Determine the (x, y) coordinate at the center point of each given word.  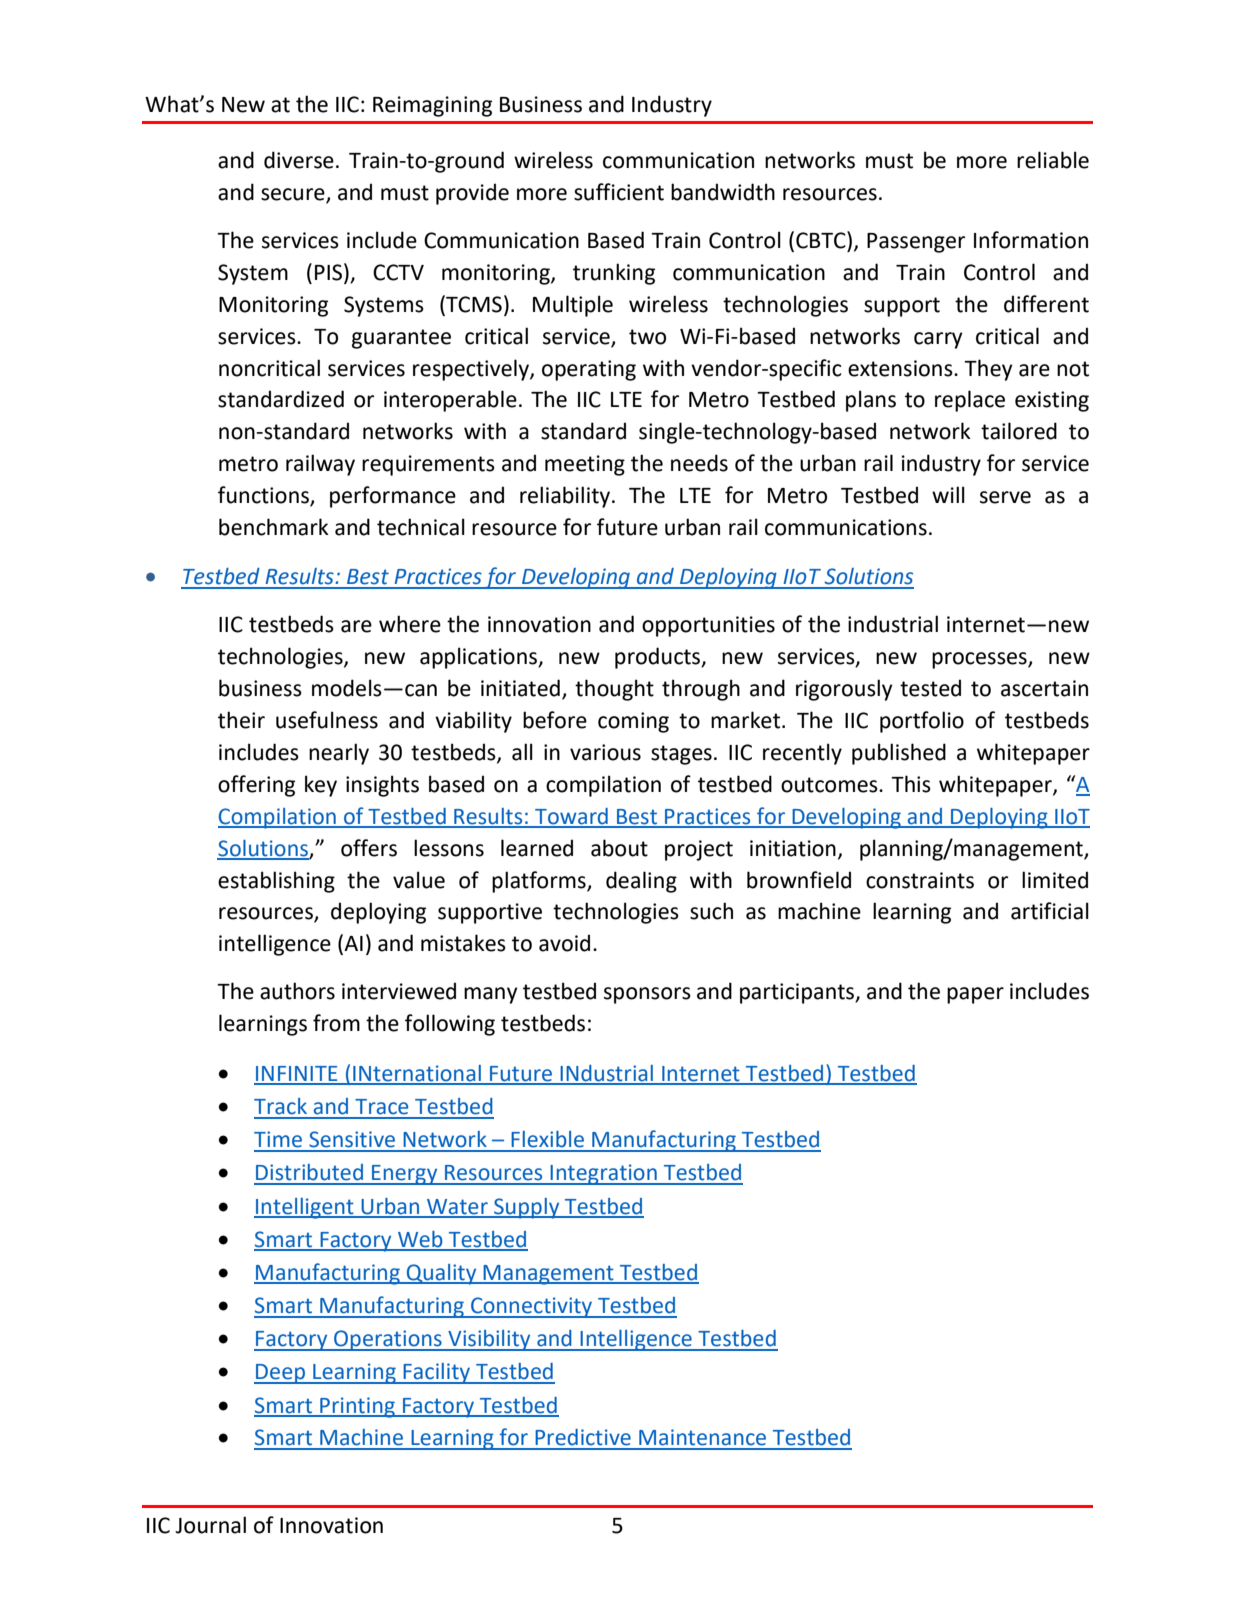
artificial (1050, 911)
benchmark (274, 527)
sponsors (647, 995)
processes (980, 660)
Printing (357, 1407)
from (336, 1023)
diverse (299, 160)
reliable (1053, 160)
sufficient (619, 192)
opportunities (708, 626)
